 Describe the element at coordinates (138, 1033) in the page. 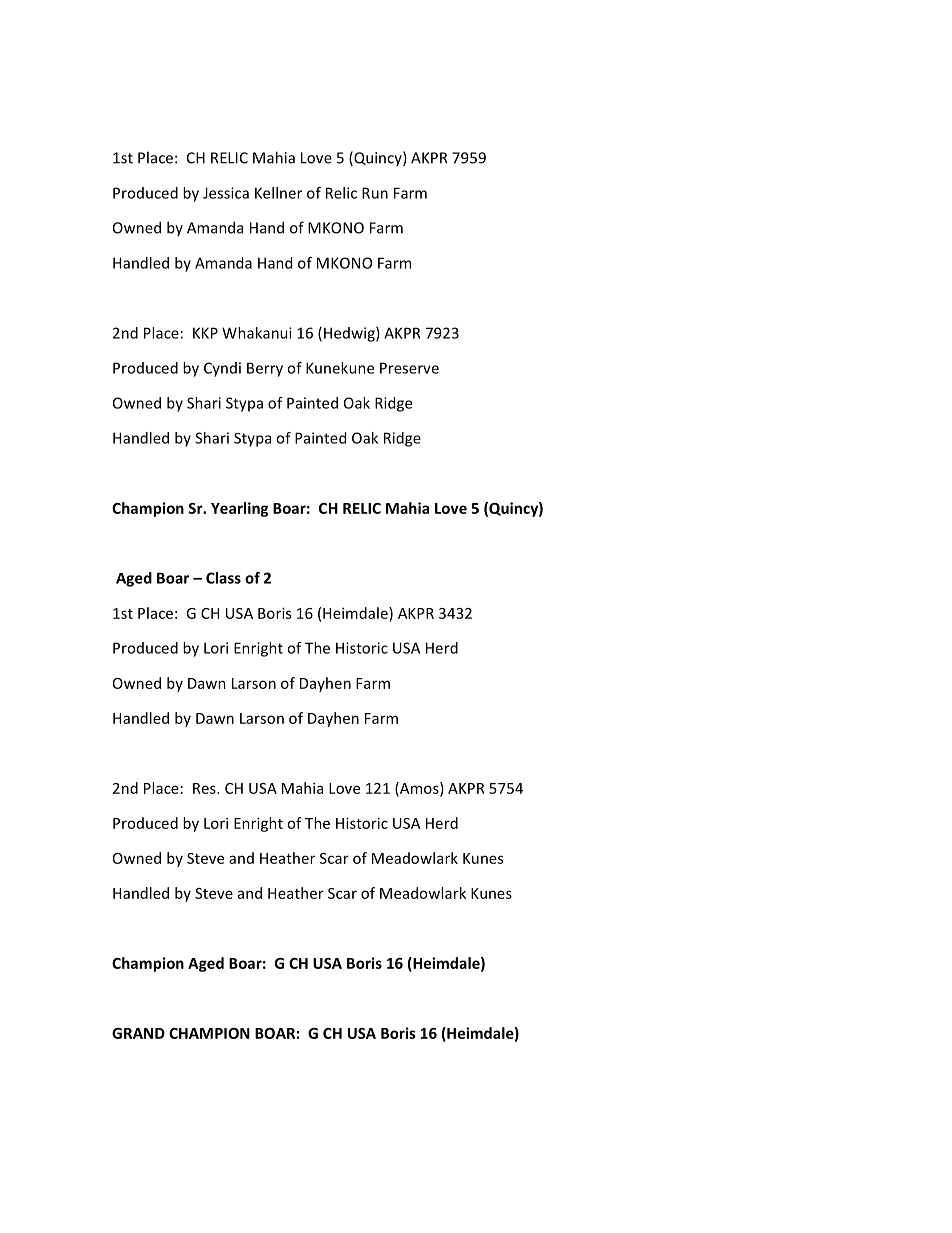

I see `GRAND` at that location.
